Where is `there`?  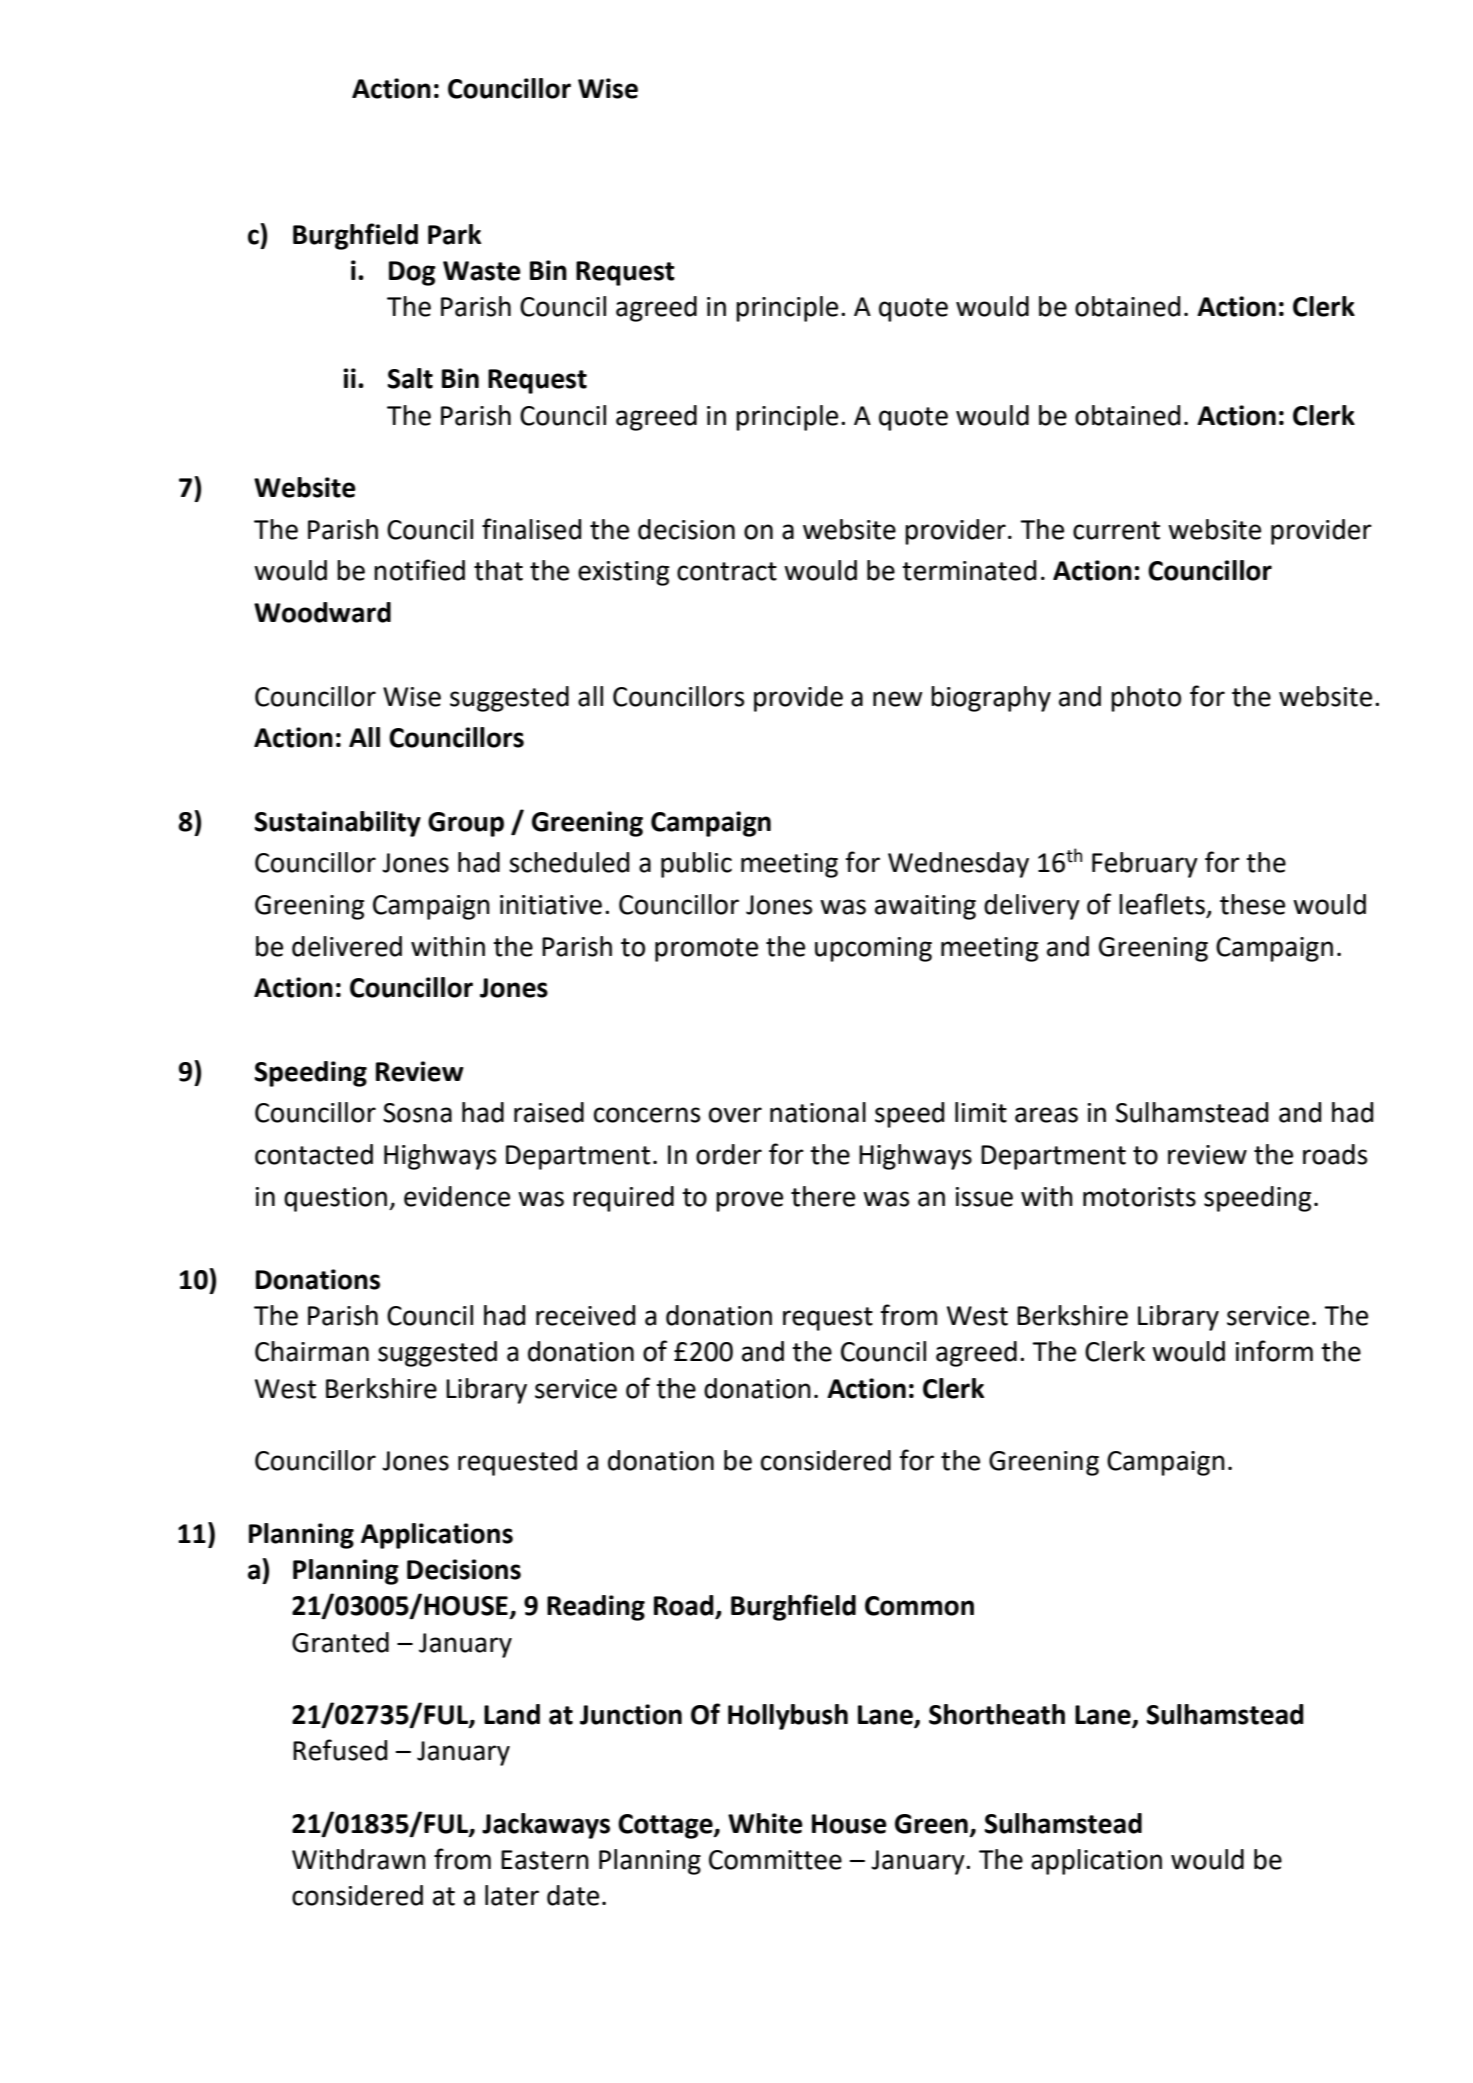 there is located at coordinates (823, 1196).
